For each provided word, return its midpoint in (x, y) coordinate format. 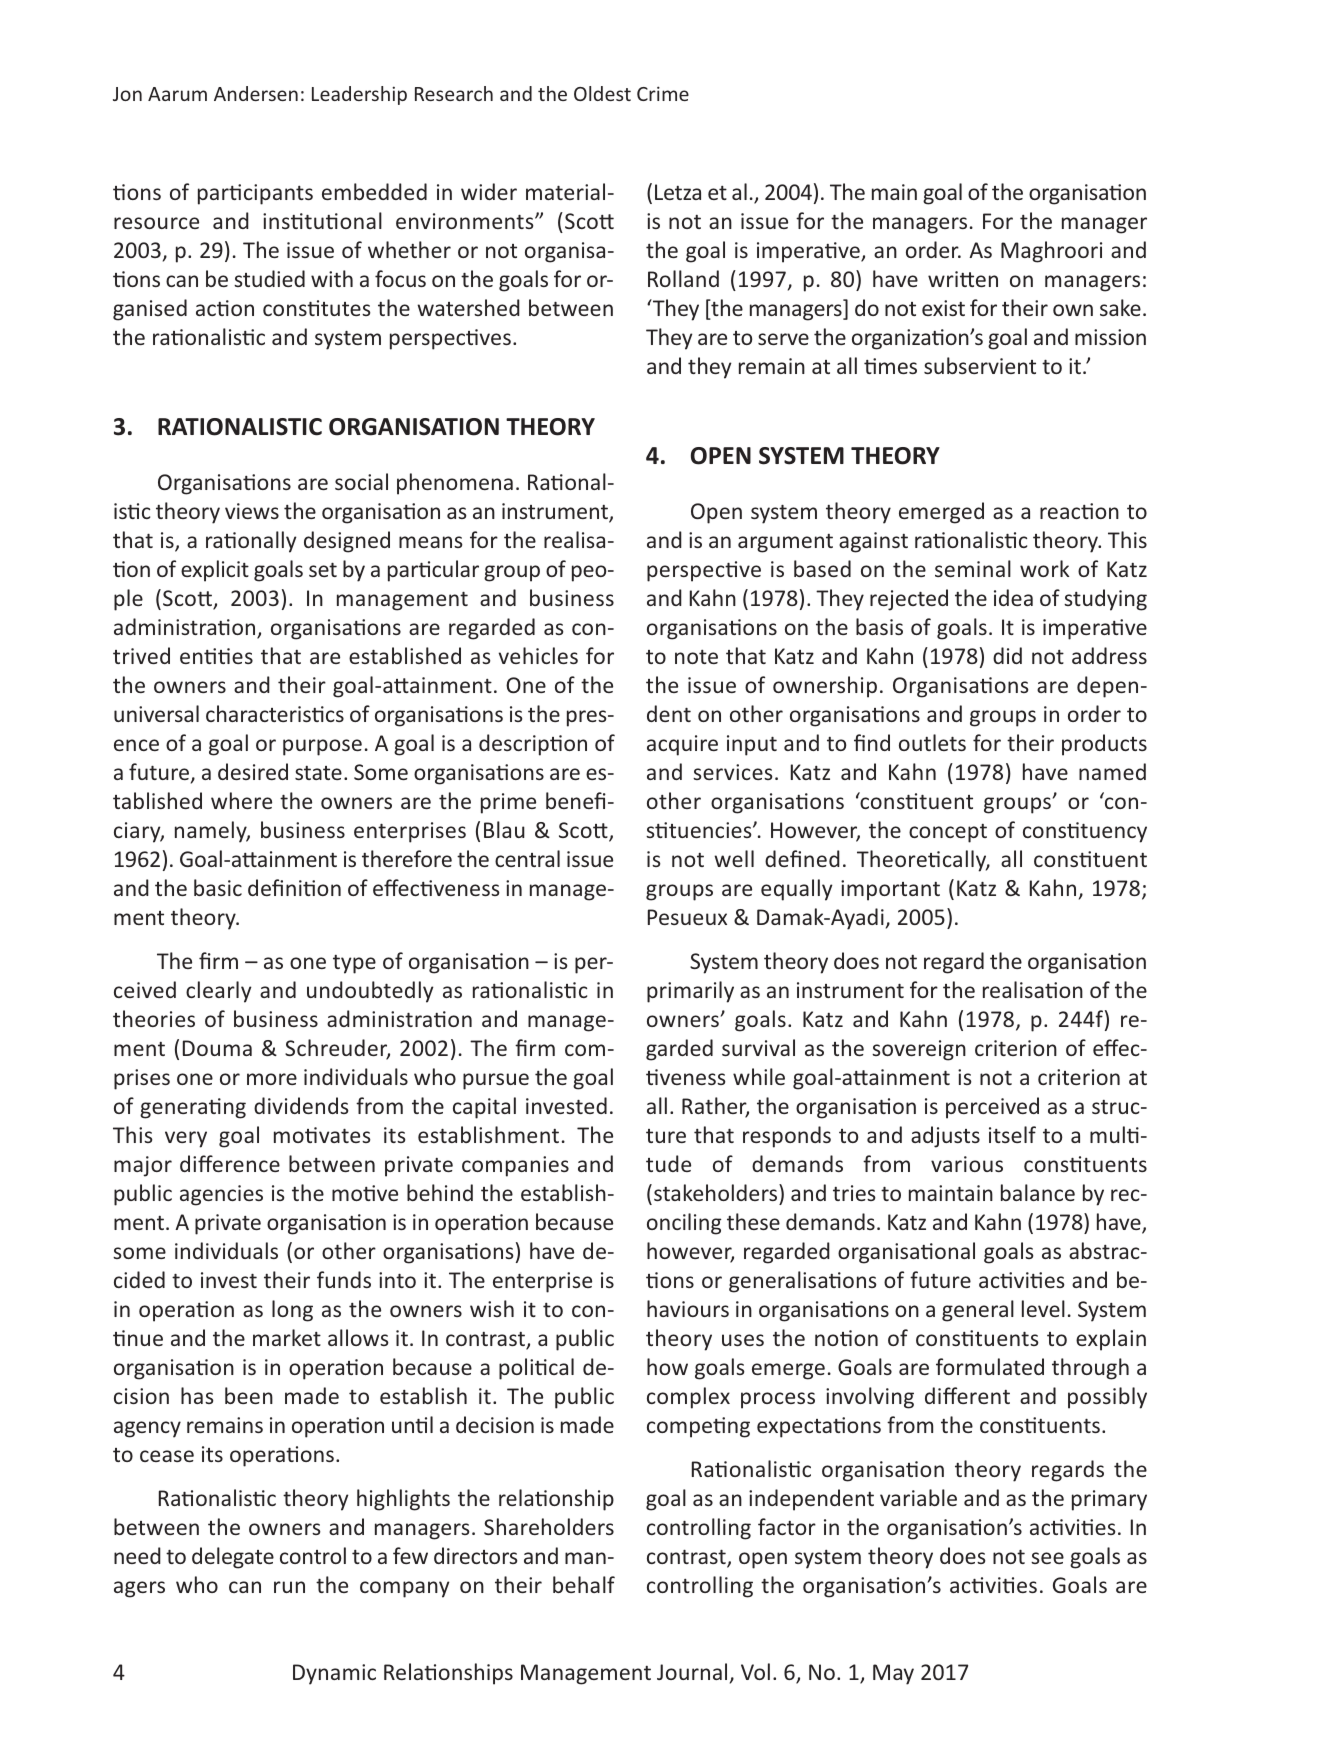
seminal (973, 568)
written (963, 279)
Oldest (602, 93)
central (527, 858)
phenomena (455, 484)
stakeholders (717, 1192)
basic (218, 887)
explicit (215, 571)
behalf (584, 1584)
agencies (221, 1195)
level (1043, 1308)
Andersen (256, 93)
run (289, 1587)
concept (948, 833)
